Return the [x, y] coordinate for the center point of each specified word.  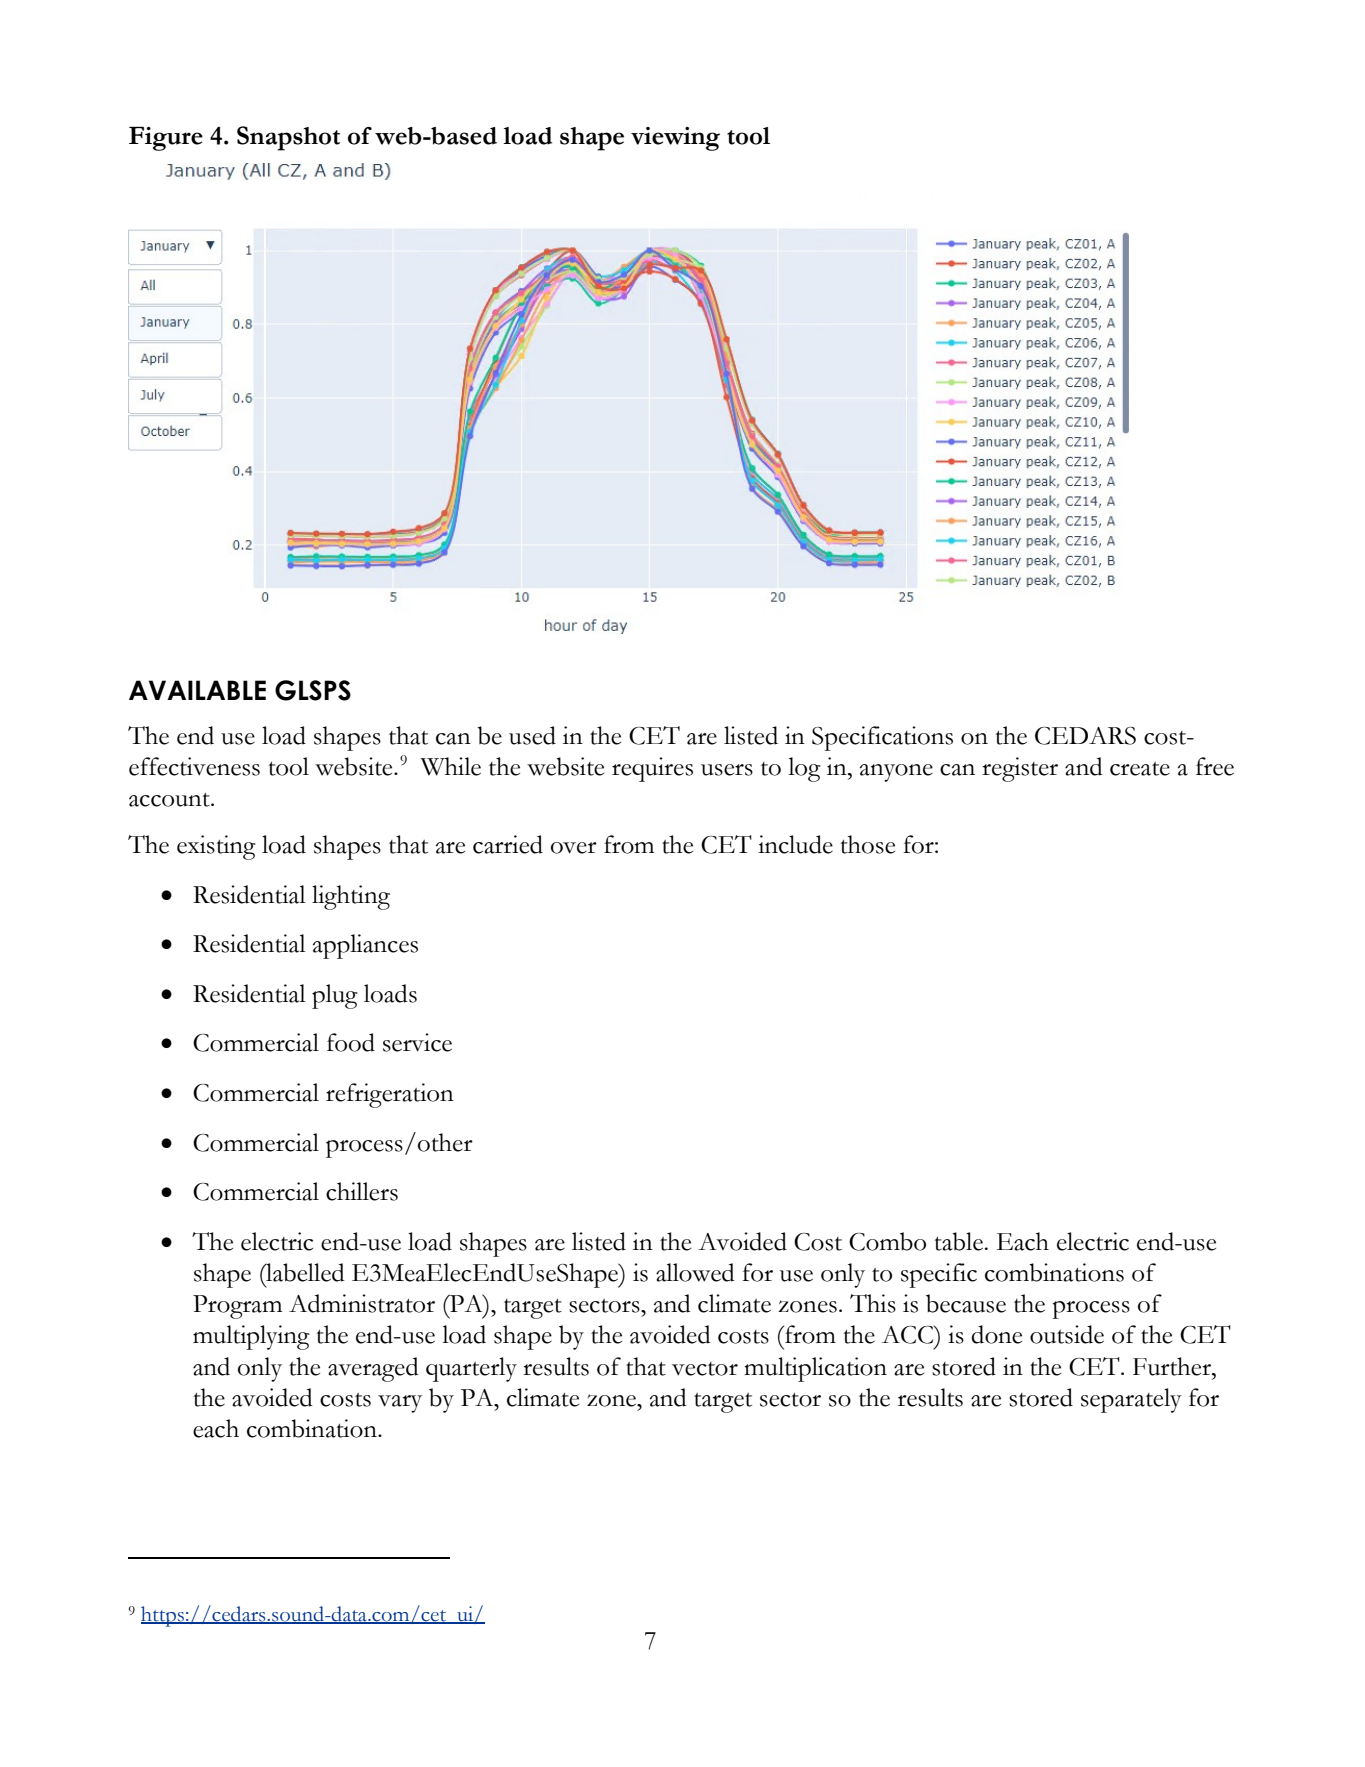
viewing [675, 139]
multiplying [251, 1337]
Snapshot [288, 138]
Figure [166, 139]
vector [705, 1369]
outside [1067, 1334]
